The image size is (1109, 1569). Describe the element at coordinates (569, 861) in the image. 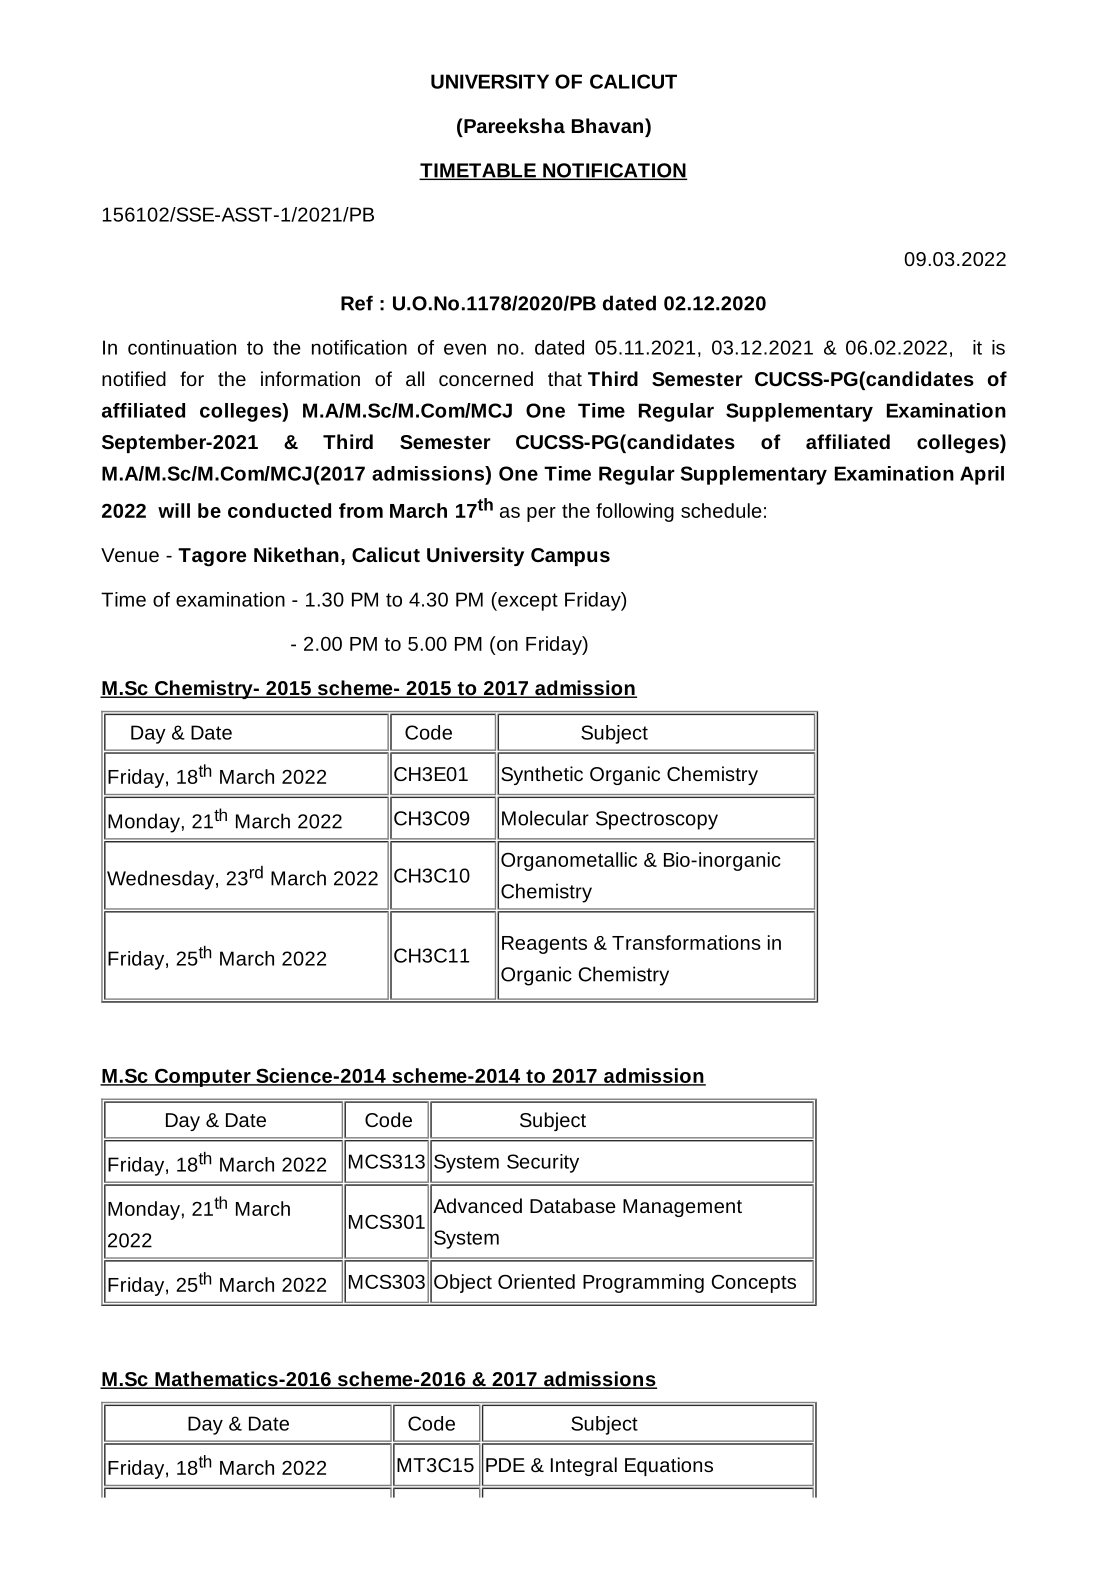

I see `Organometallic` at that location.
